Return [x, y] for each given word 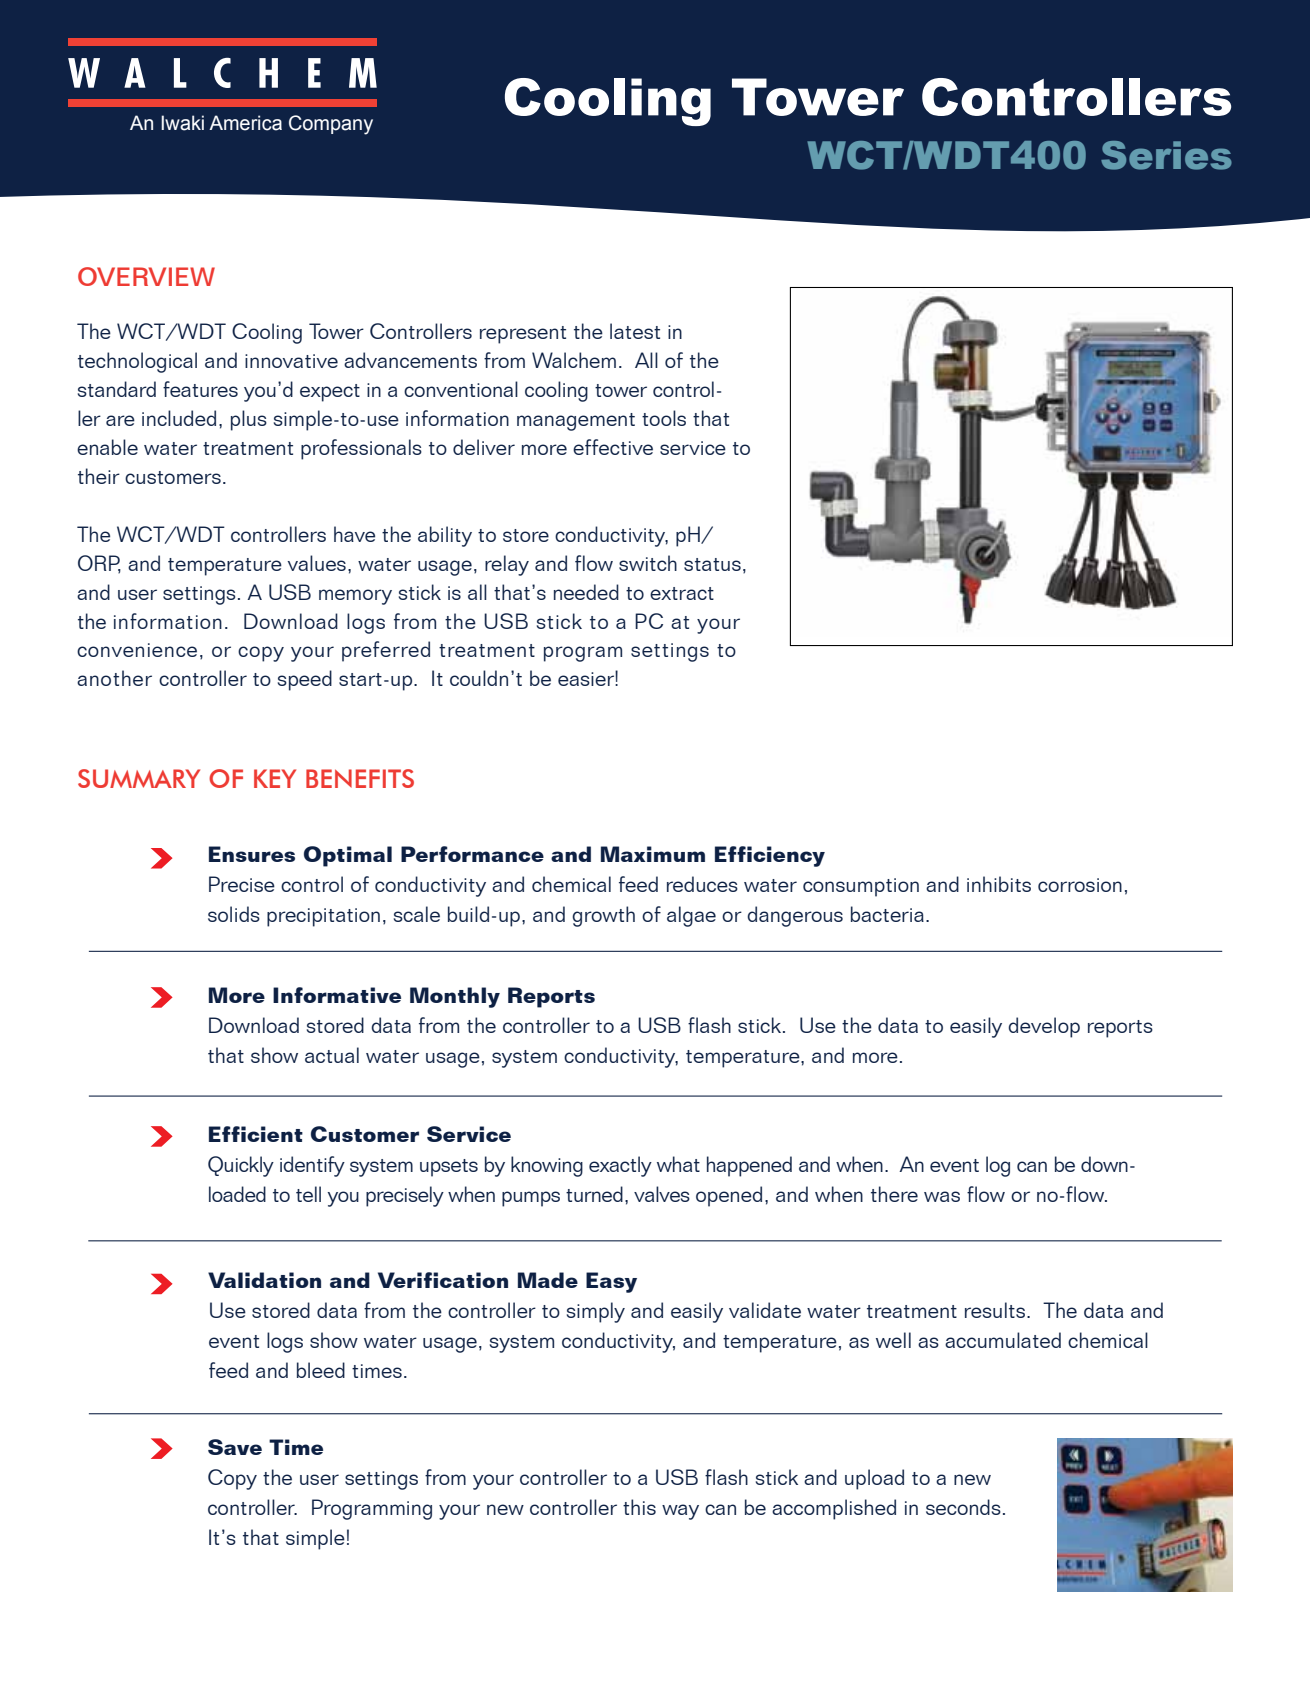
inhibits [999, 884]
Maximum [653, 854]
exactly [620, 1166]
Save [235, 1447]
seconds [963, 1507]
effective [613, 447]
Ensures [252, 854]
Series [1166, 155]
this [639, 1507]
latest [635, 331]
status [712, 564]
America [245, 123]
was [942, 1196]
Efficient [256, 1134]
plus [249, 420]
